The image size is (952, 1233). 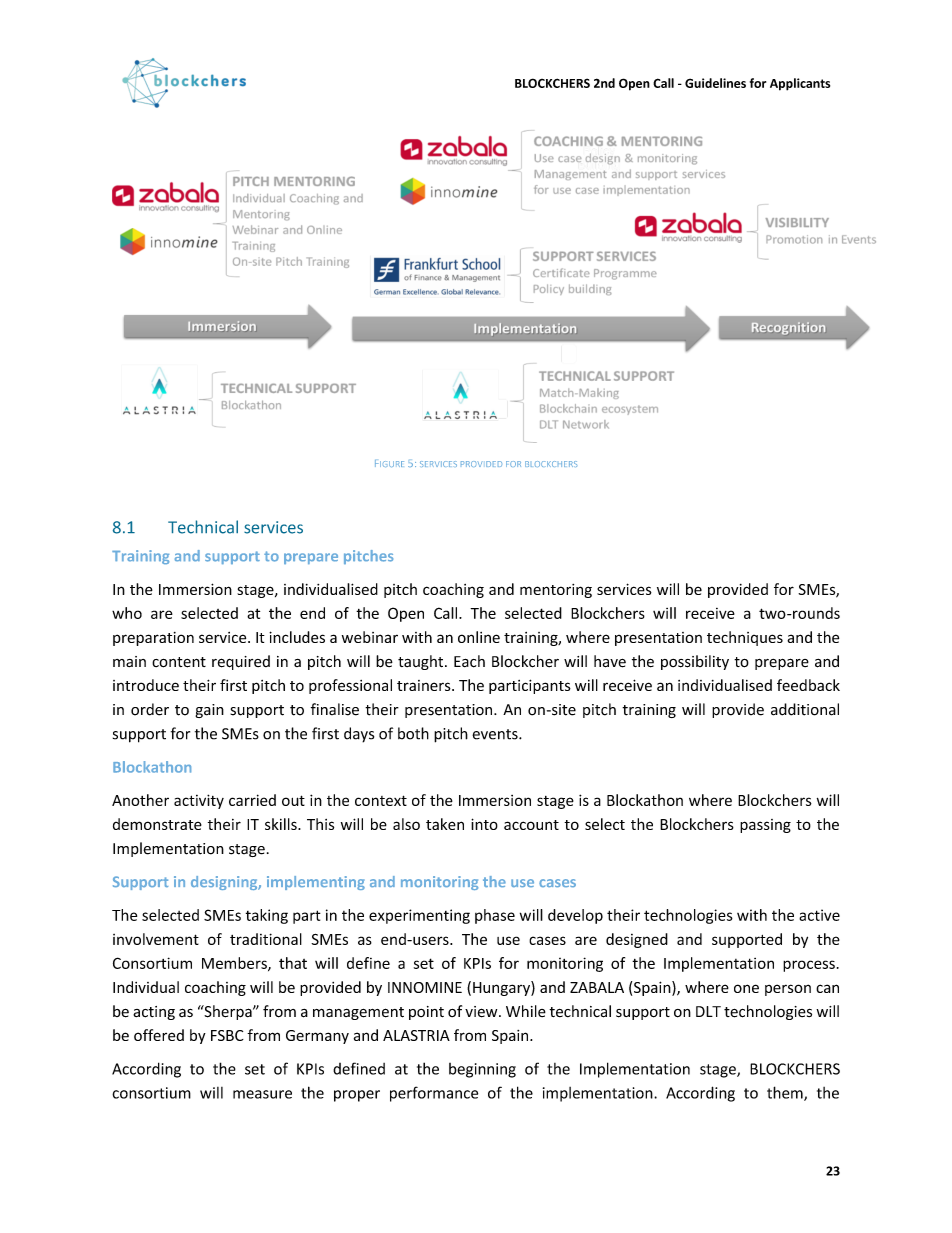 What do you see at coordinates (482, 1070) in the page?
I see `beginning` at bounding box center [482, 1070].
